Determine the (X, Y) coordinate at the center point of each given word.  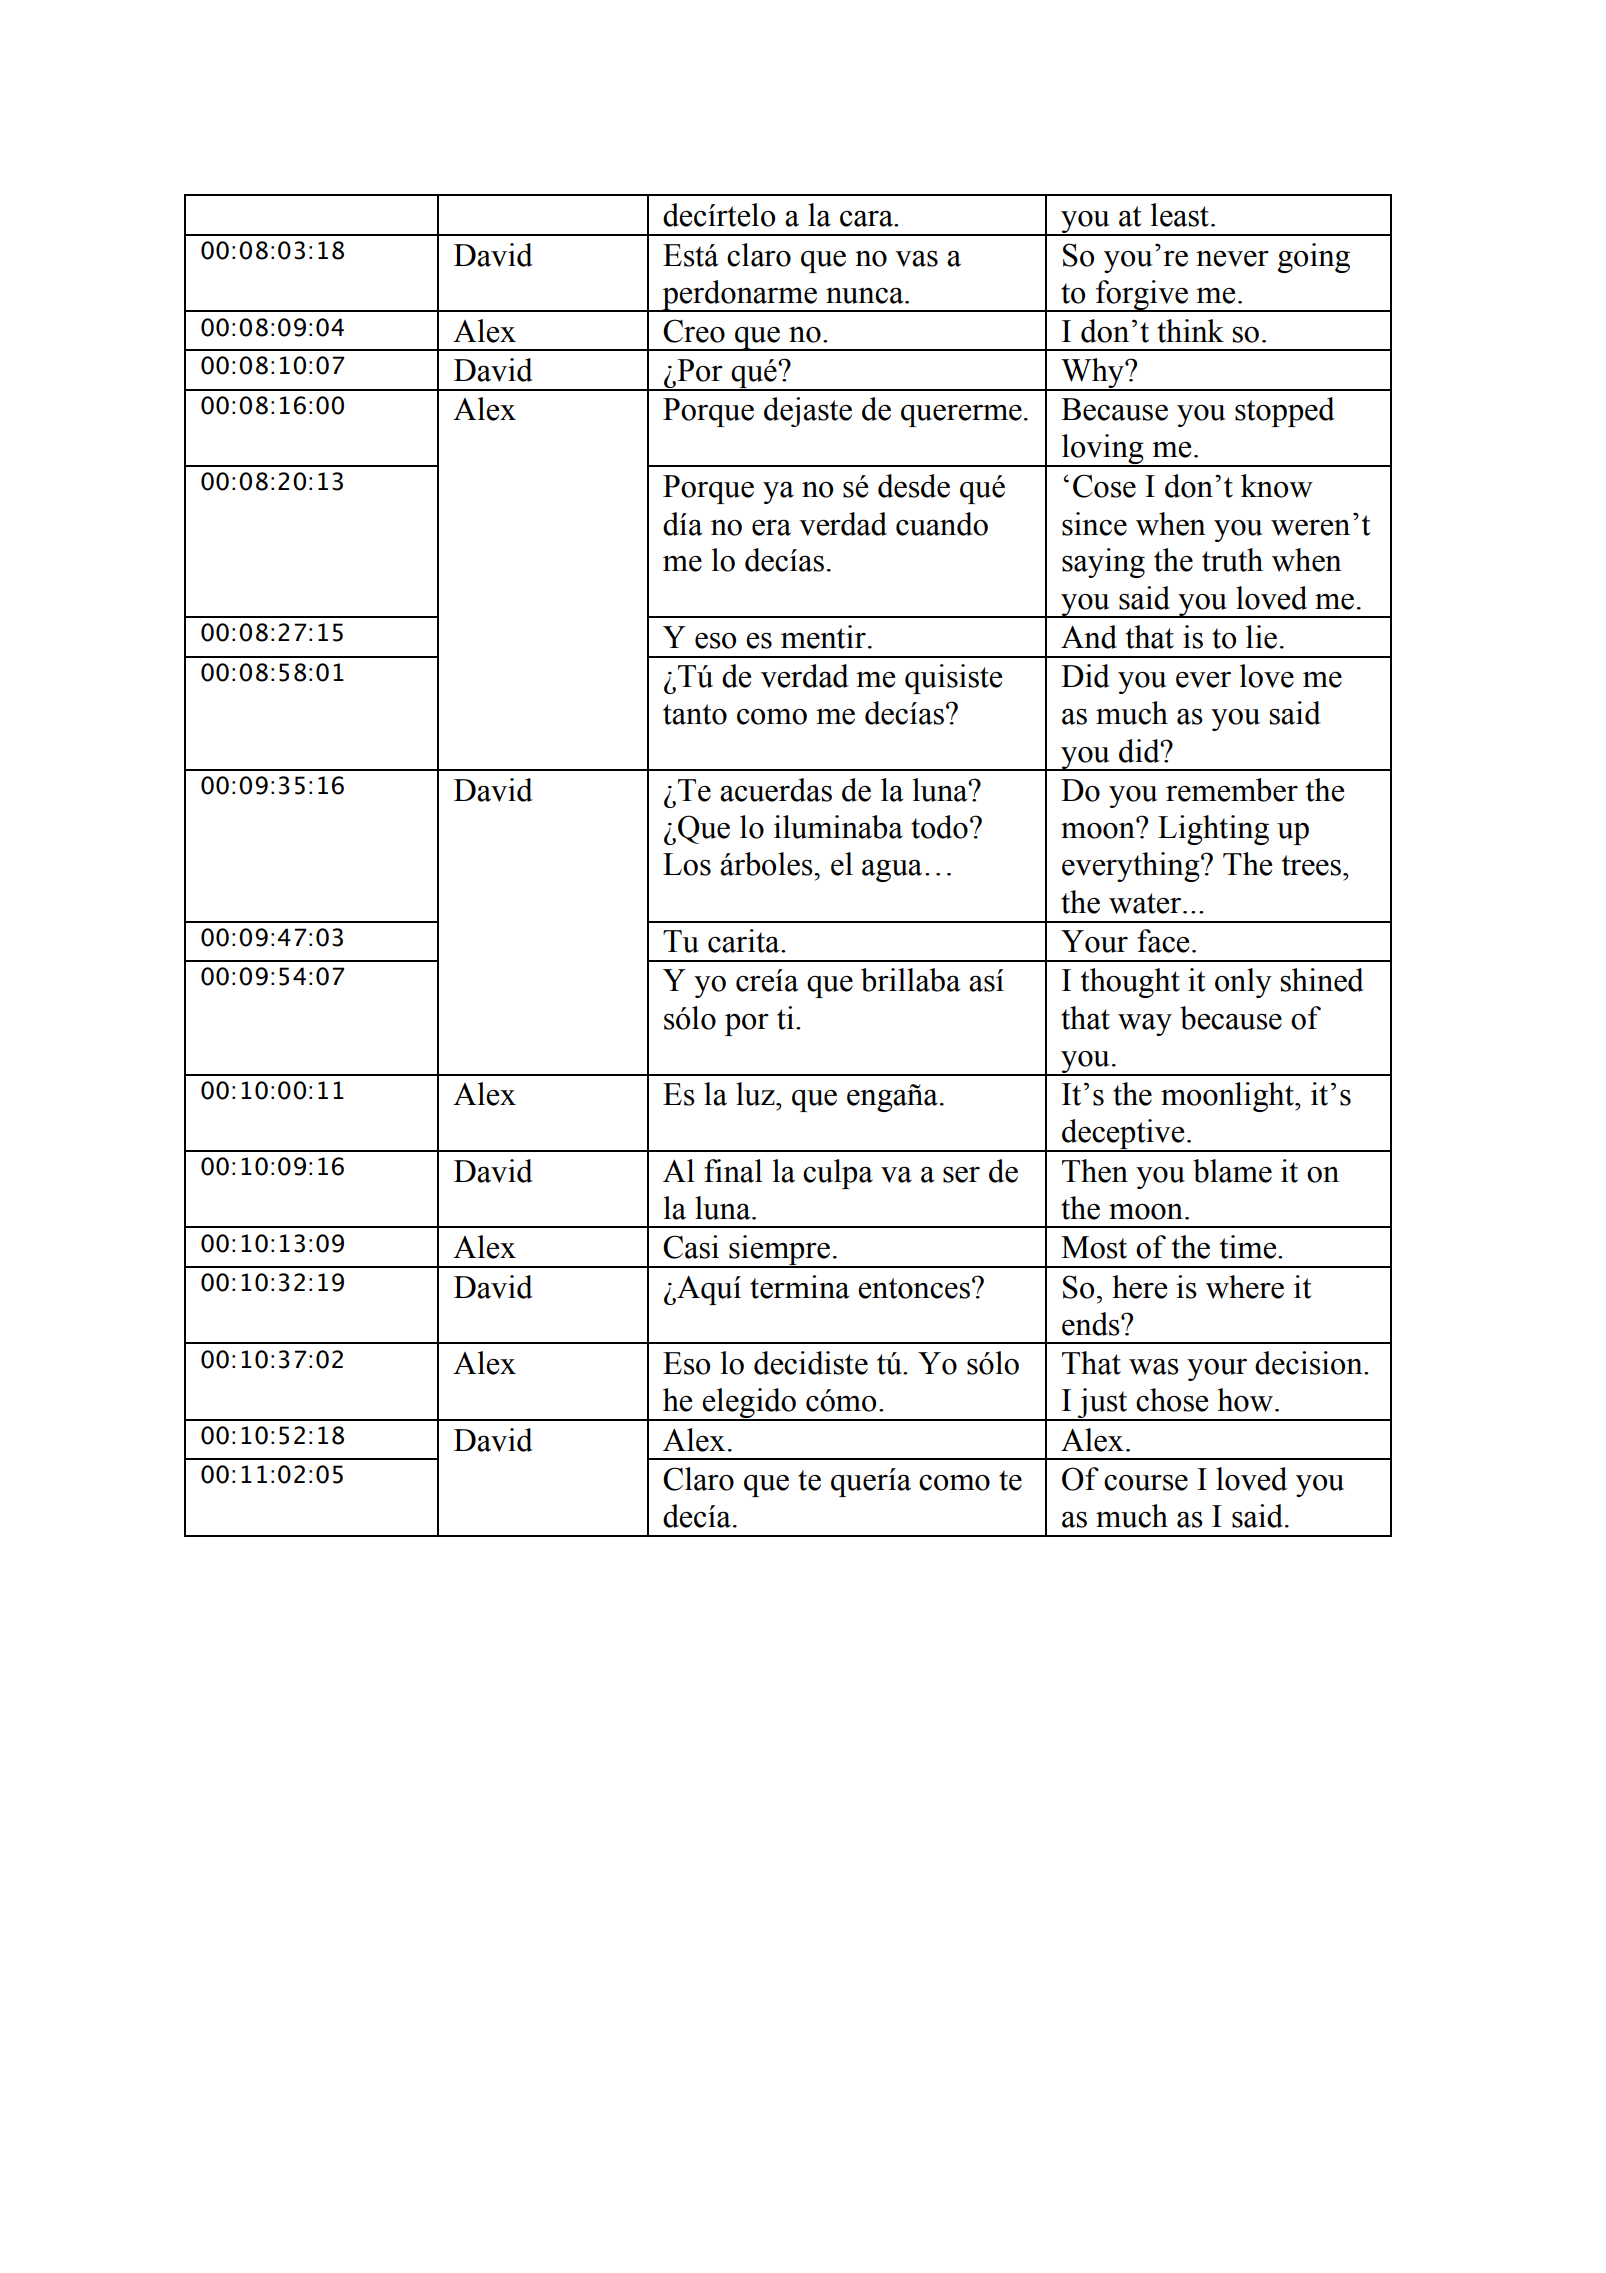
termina (799, 1287)
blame (1232, 1171)
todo (939, 827)
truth (1232, 560)
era (771, 527)
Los (687, 864)
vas (916, 258)
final (733, 1171)
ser (961, 1175)
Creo (694, 331)
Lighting (1213, 830)
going (1314, 258)
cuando (942, 524)
